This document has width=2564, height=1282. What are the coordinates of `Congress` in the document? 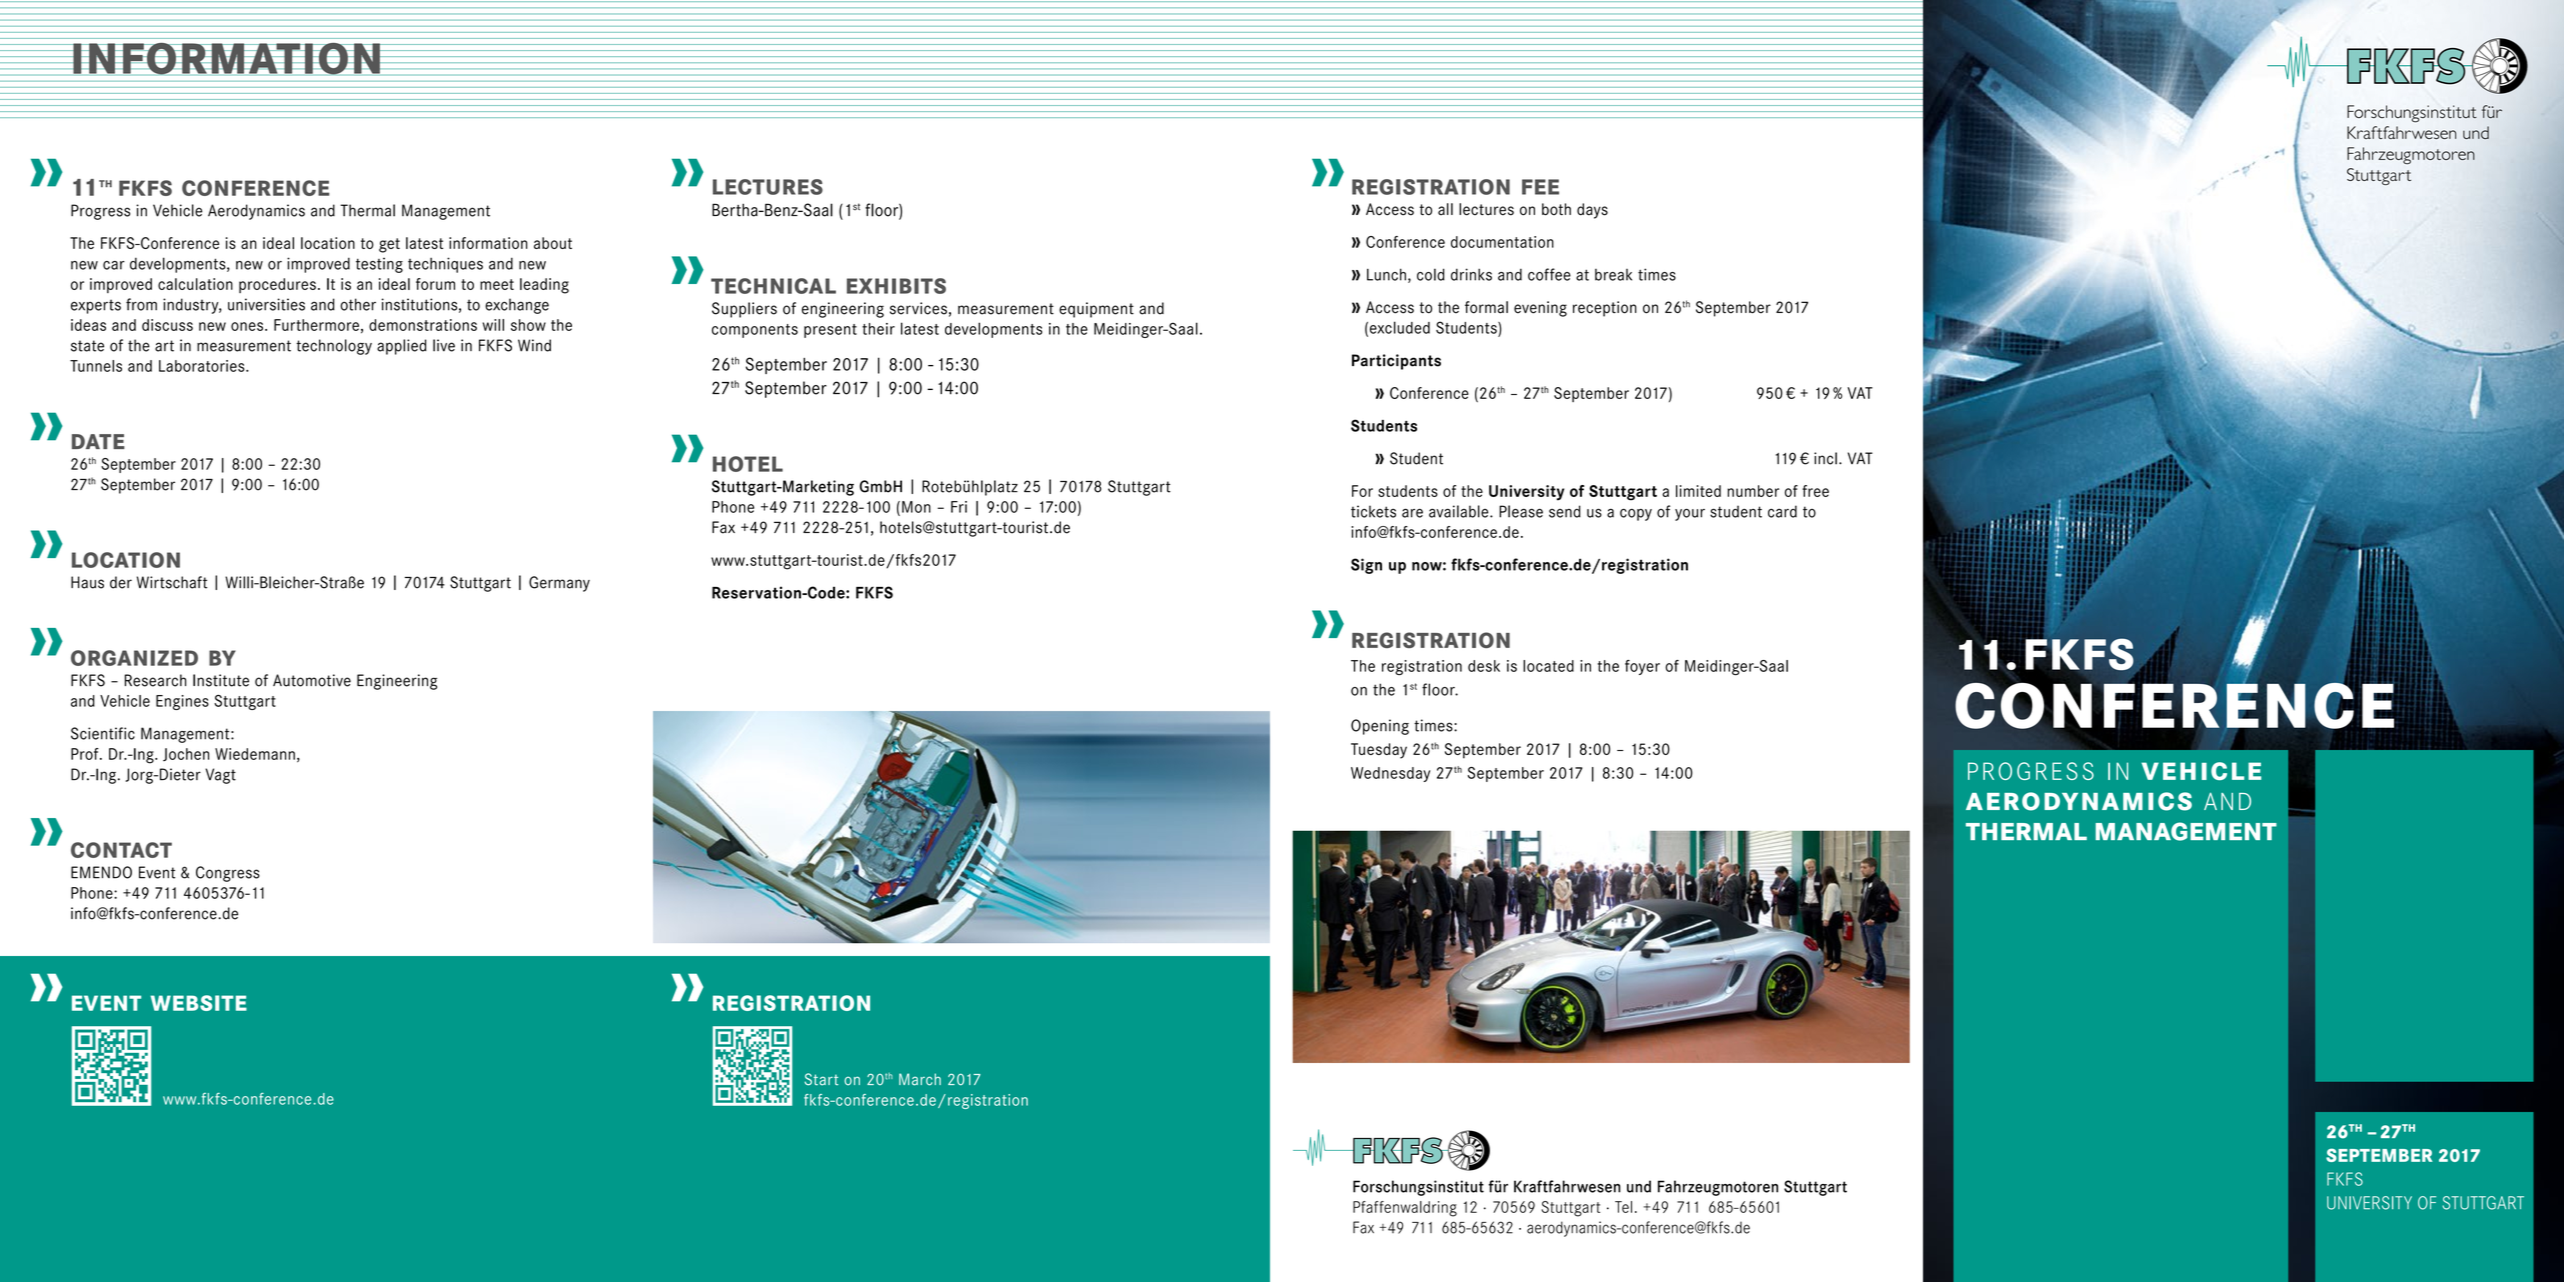 It's located at (228, 874).
